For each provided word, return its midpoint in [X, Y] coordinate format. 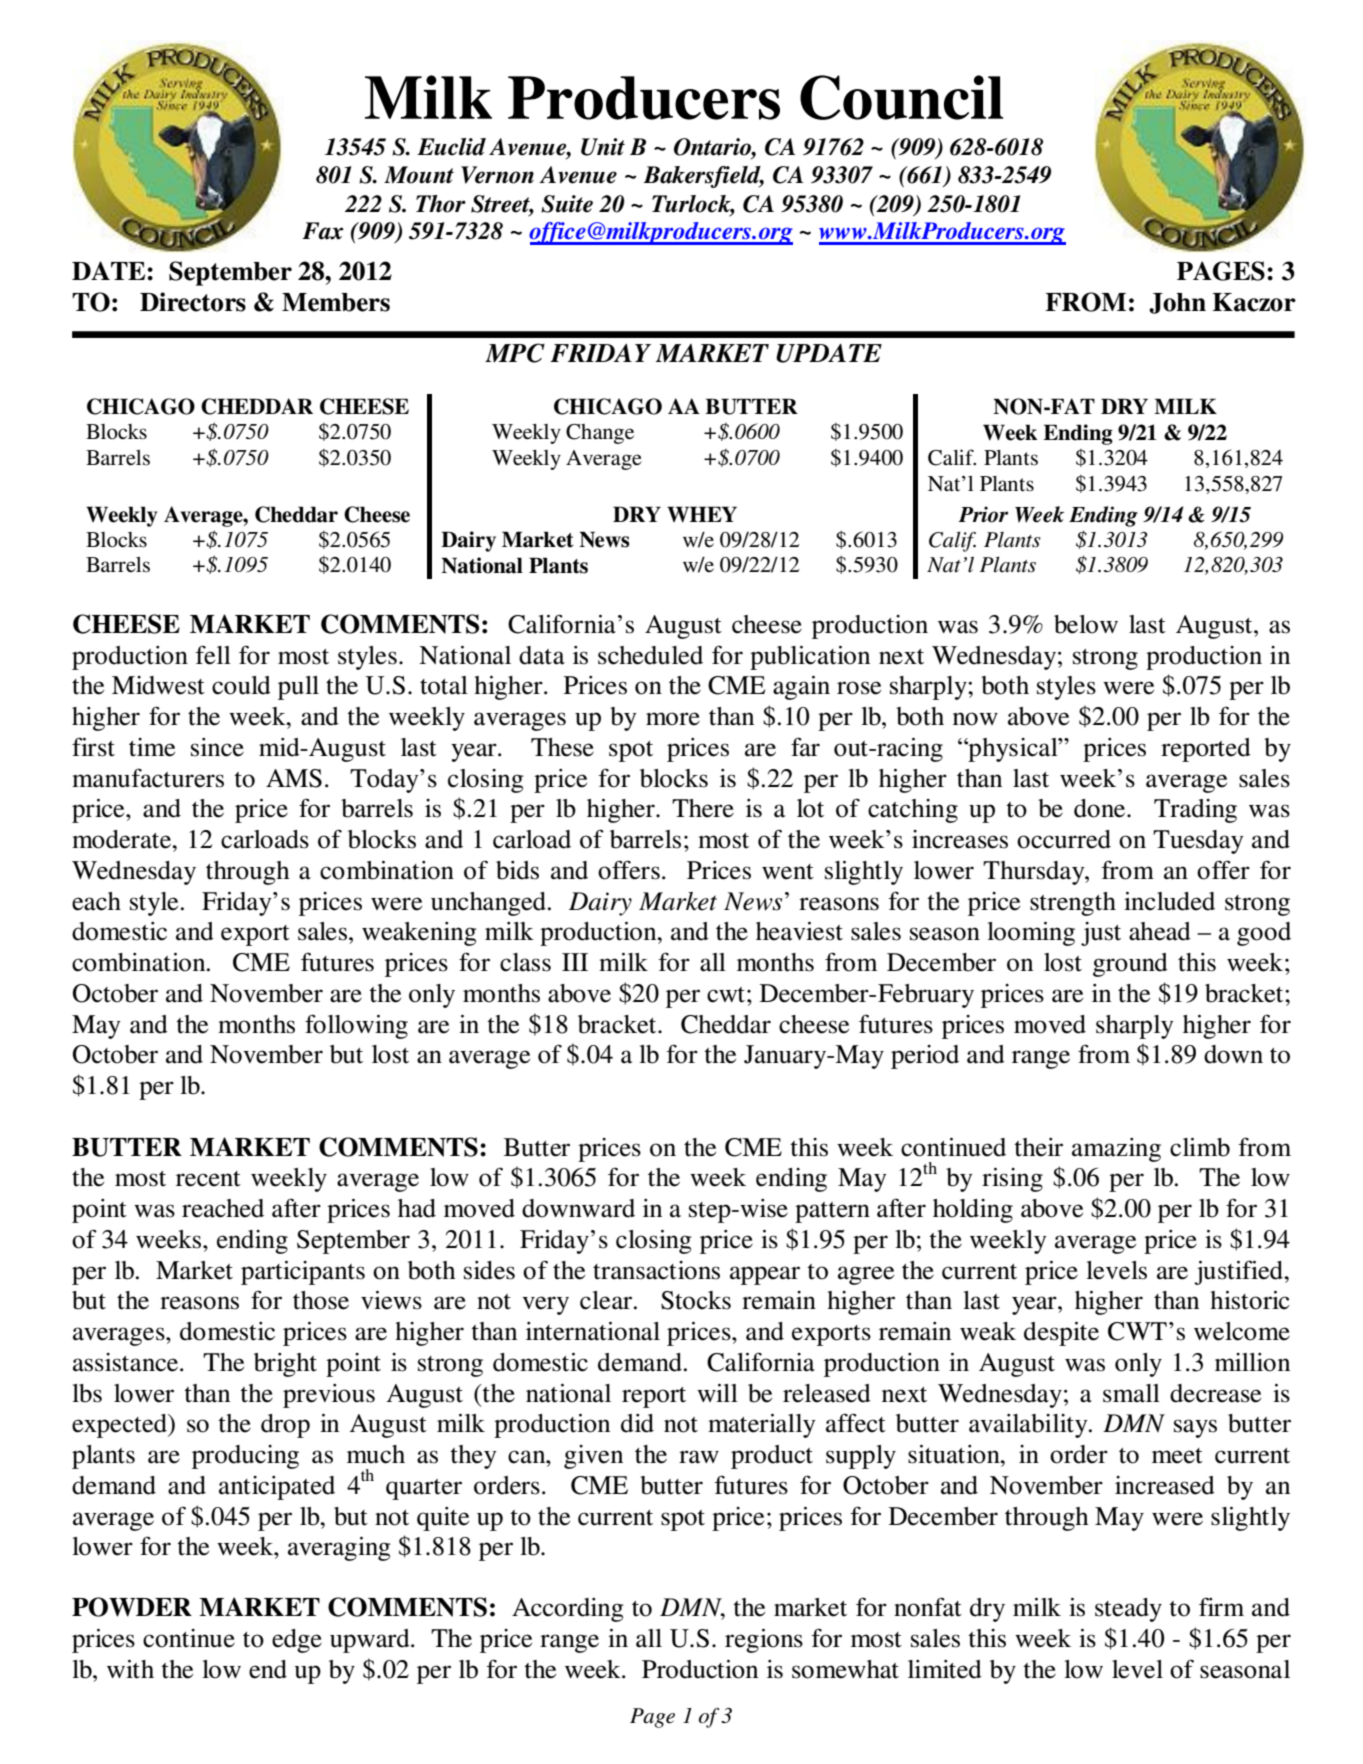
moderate [123, 839]
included [1169, 901]
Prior [983, 514]
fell [213, 655]
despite [1061, 1334]
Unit [603, 147]
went [788, 872]
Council [901, 97]
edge [297, 1641]
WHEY [702, 514]
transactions [656, 1270]
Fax [323, 231]
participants [303, 1273]
